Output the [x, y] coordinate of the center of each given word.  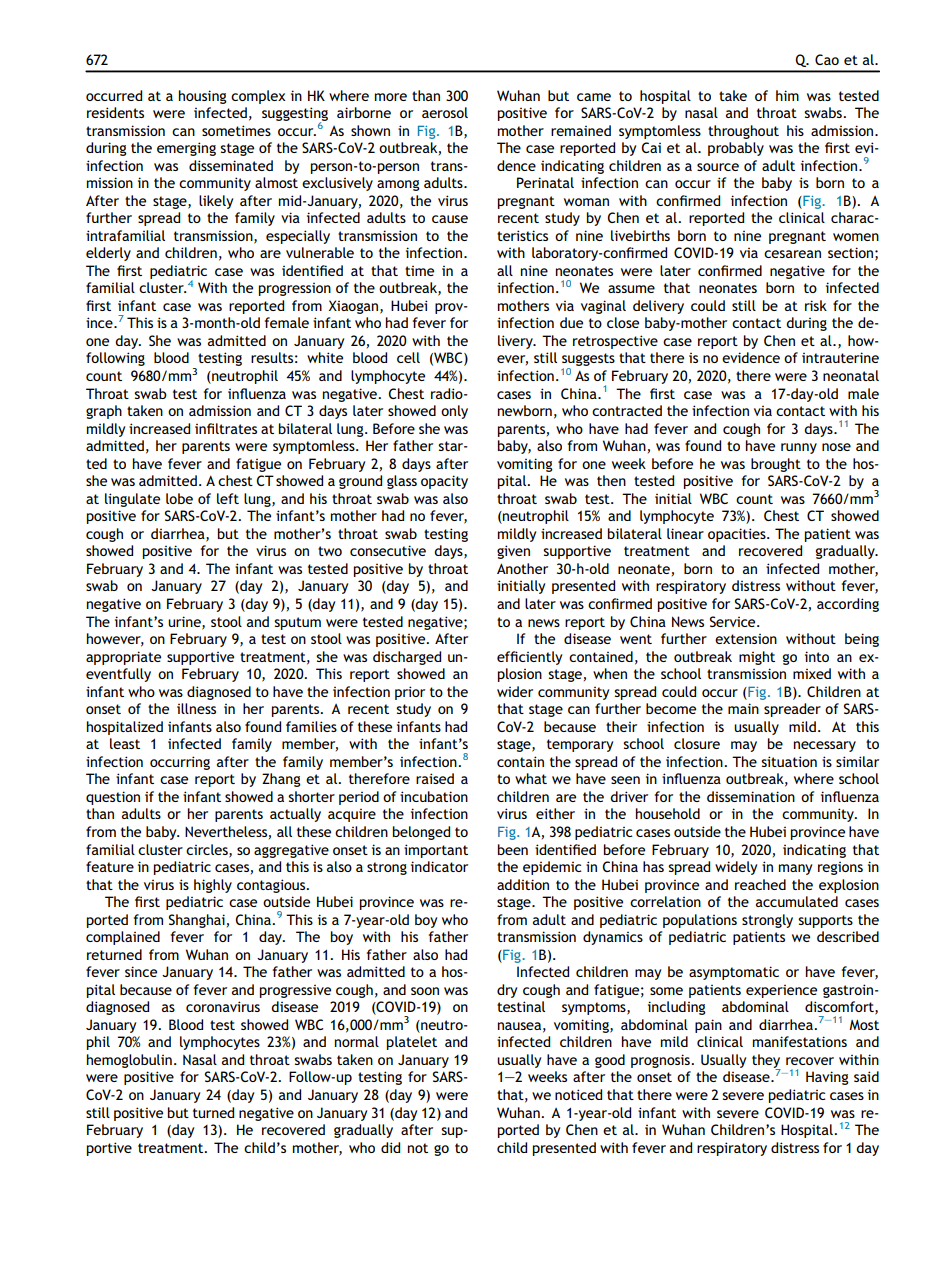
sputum [297, 623]
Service [734, 621]
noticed [578, 1094]
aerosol [445, 112]
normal [357, 1041]
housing [203, 97]
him [787, 95]
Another [522, 568]
